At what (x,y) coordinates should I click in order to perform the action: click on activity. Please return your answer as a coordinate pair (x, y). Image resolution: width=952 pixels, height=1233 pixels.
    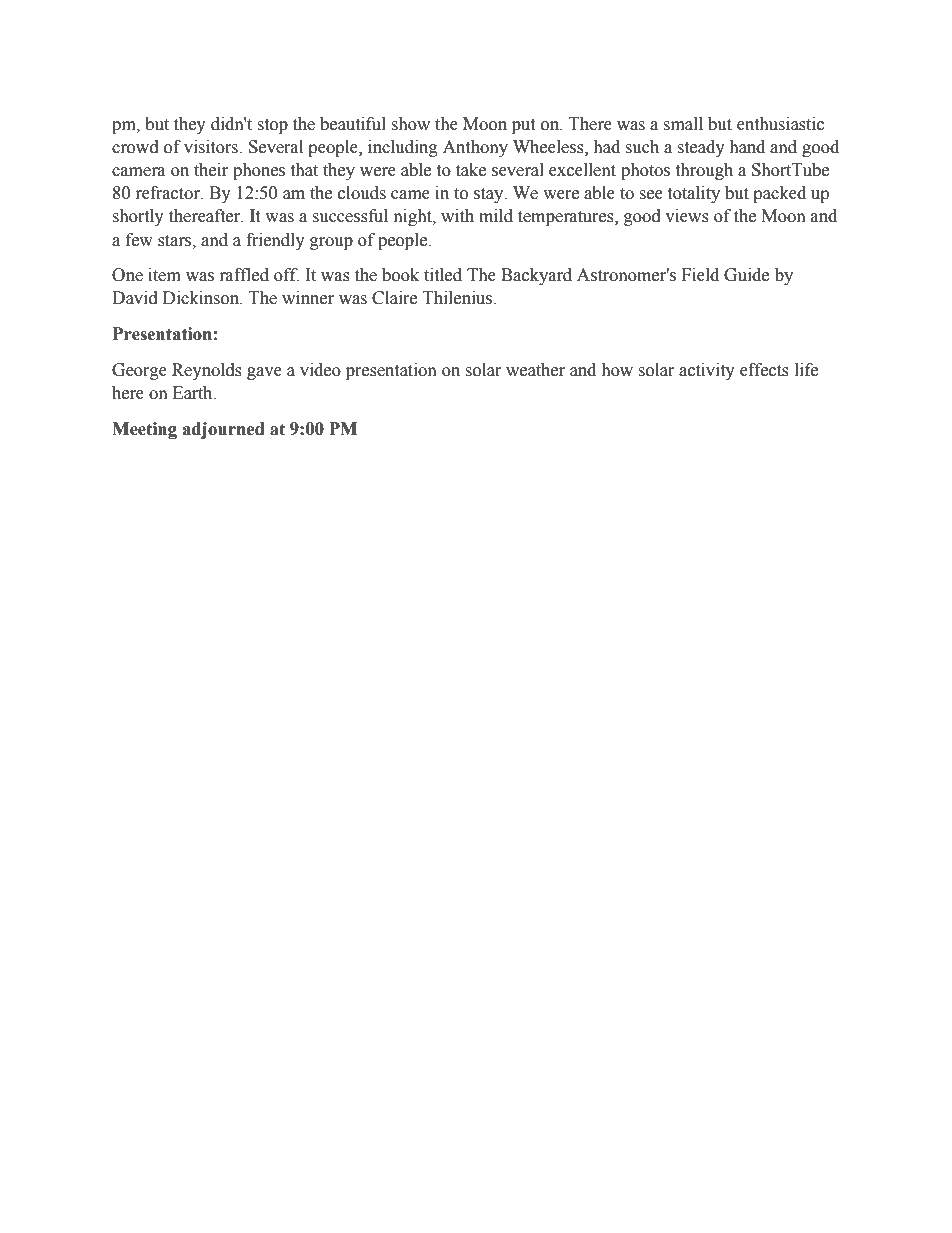
    Looking at the image, I should click on (707, 371).
